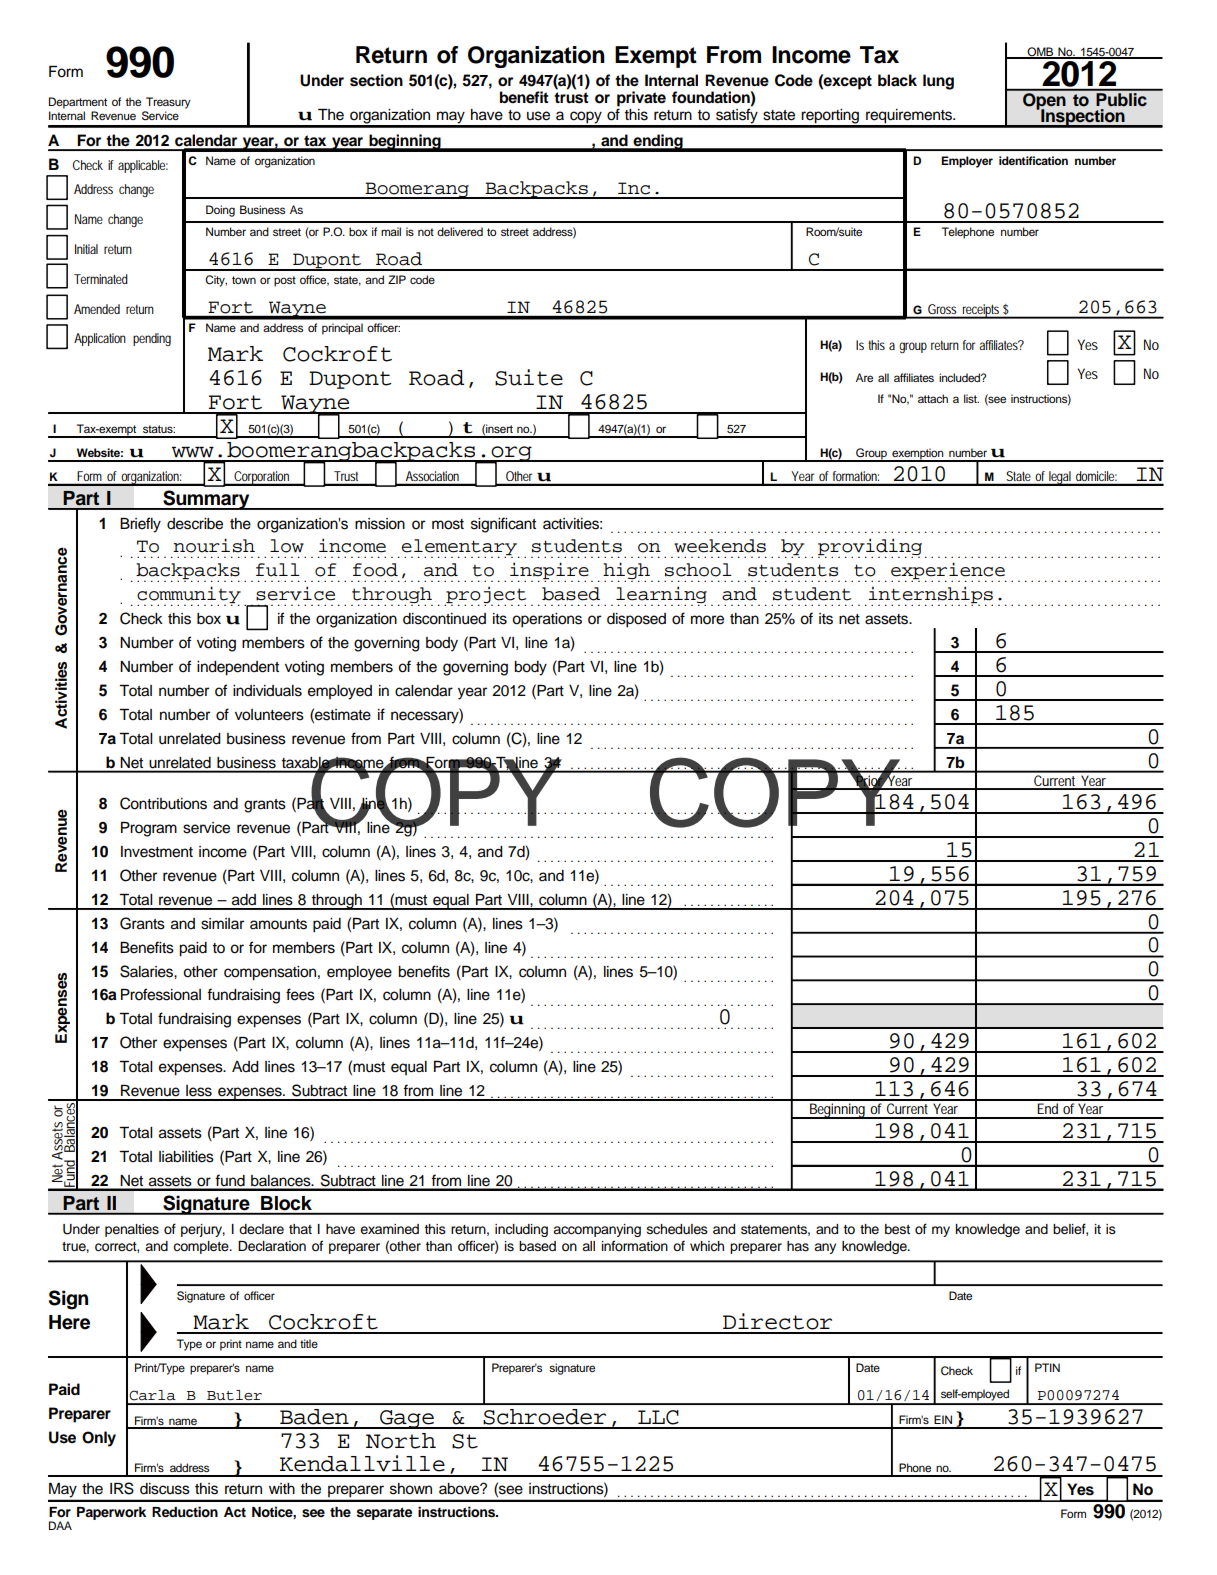  What do you see at coordinates (641, 100) in the image?
I see `private` at bounding box center [641, 100].
